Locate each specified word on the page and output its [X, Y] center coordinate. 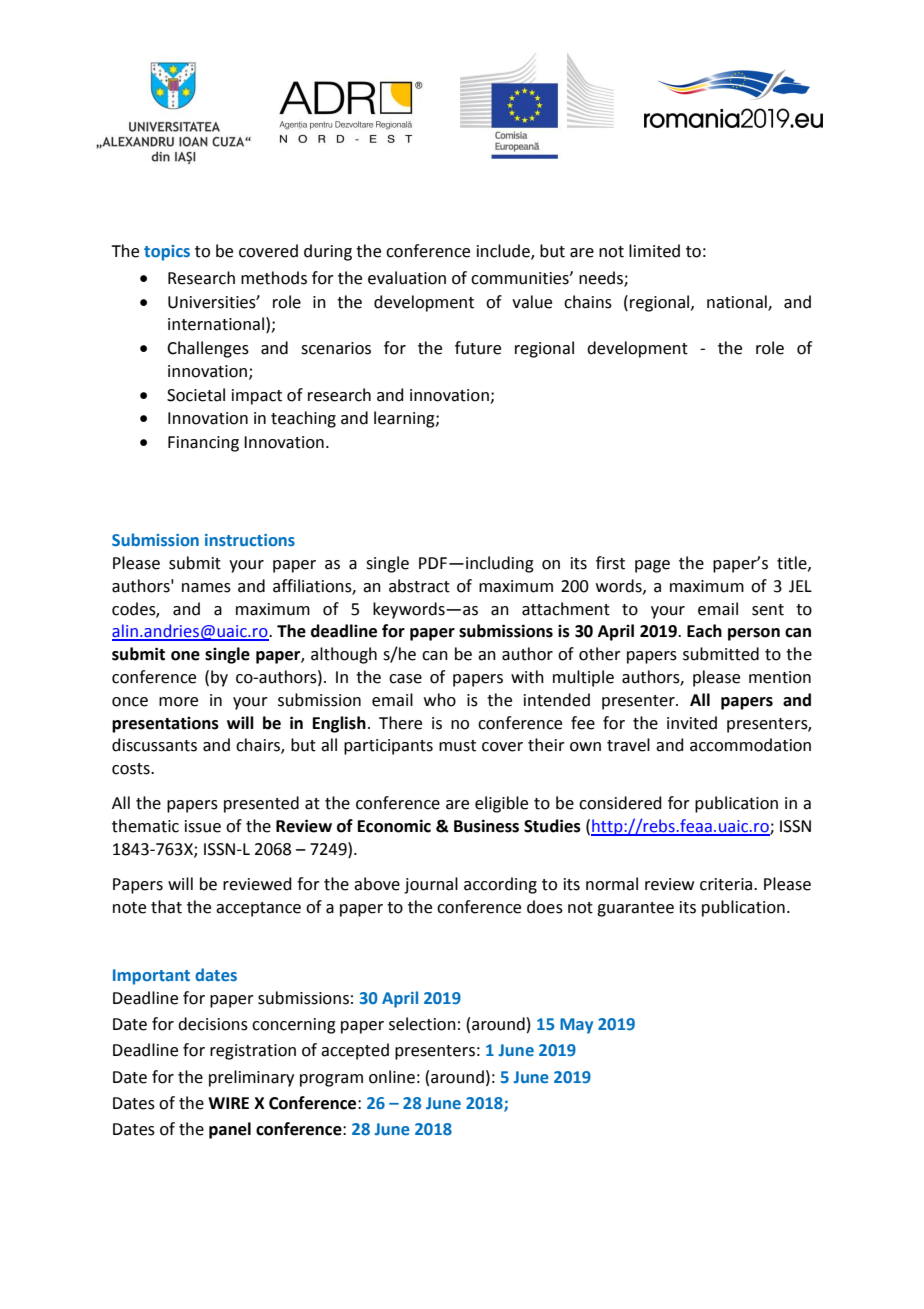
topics [167, 253]
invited [692, 723]
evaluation [407, 278]
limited [654, 251]
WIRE [228, 1103]
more [178, 702]
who [440, 700]
